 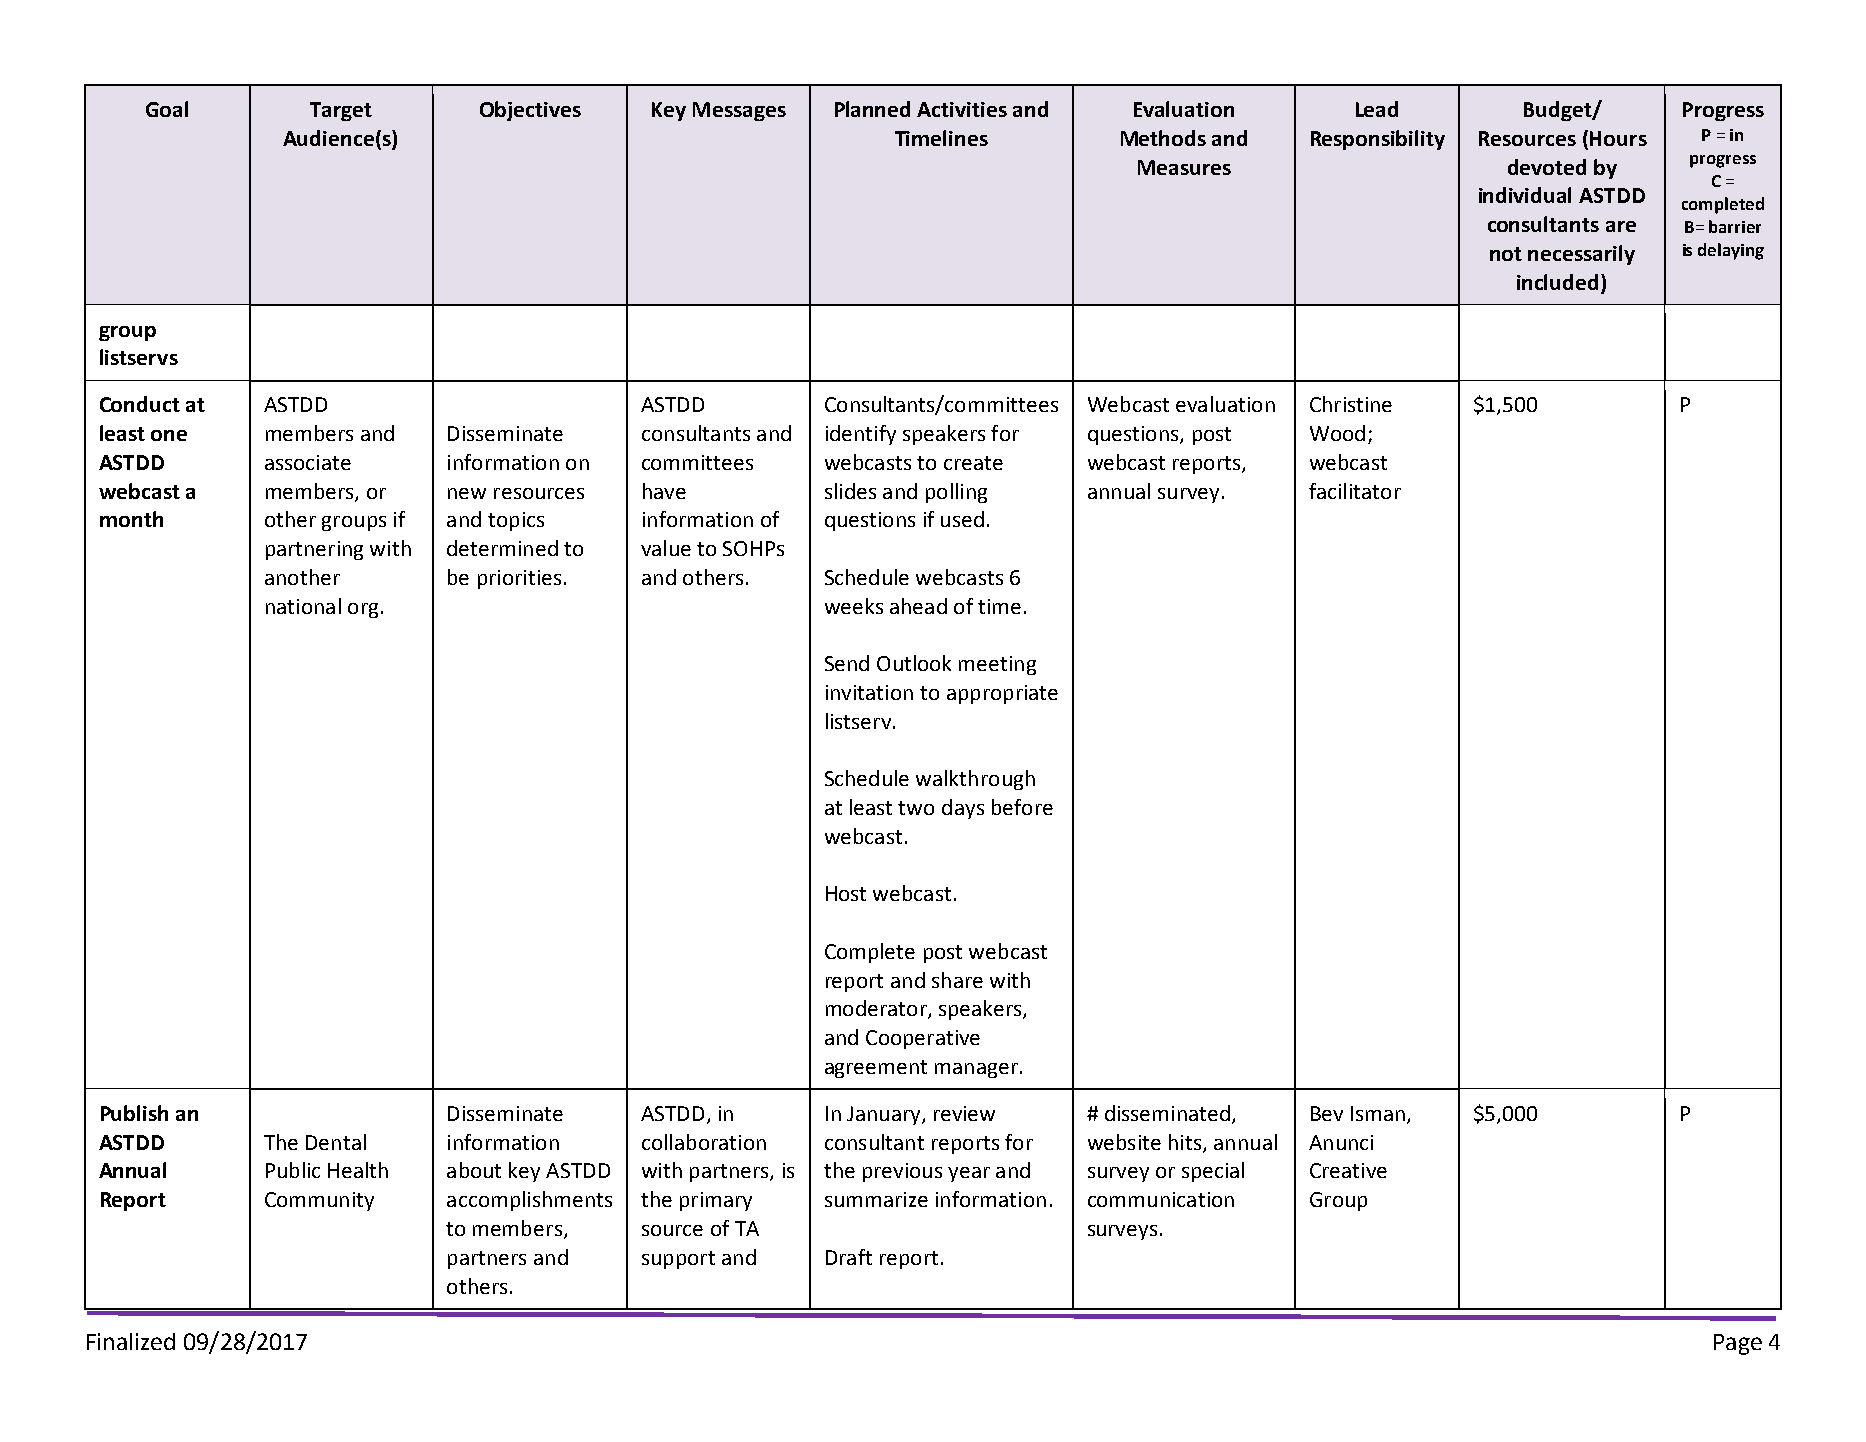 What do you see at coordinates (1327, 1113) in the screenshot?
I see `Bev` at bounding box center [1327, 1113].
